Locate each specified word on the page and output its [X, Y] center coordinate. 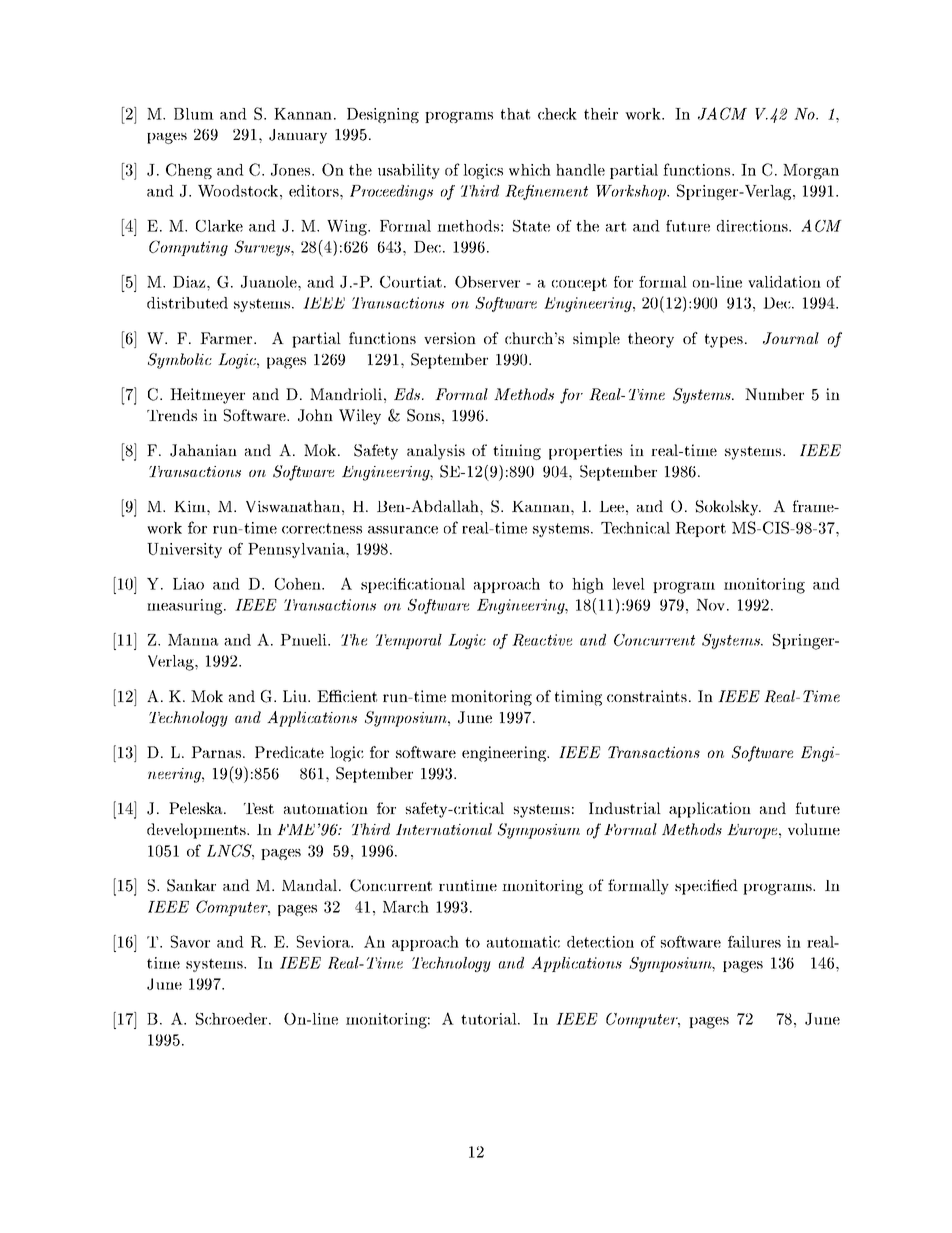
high [588, 586]
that [515, 114]
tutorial [490, 1019]
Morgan [811, 171]
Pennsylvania [297, 550]
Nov [710, 605]
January [298, 136]
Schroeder [233, 1019]
